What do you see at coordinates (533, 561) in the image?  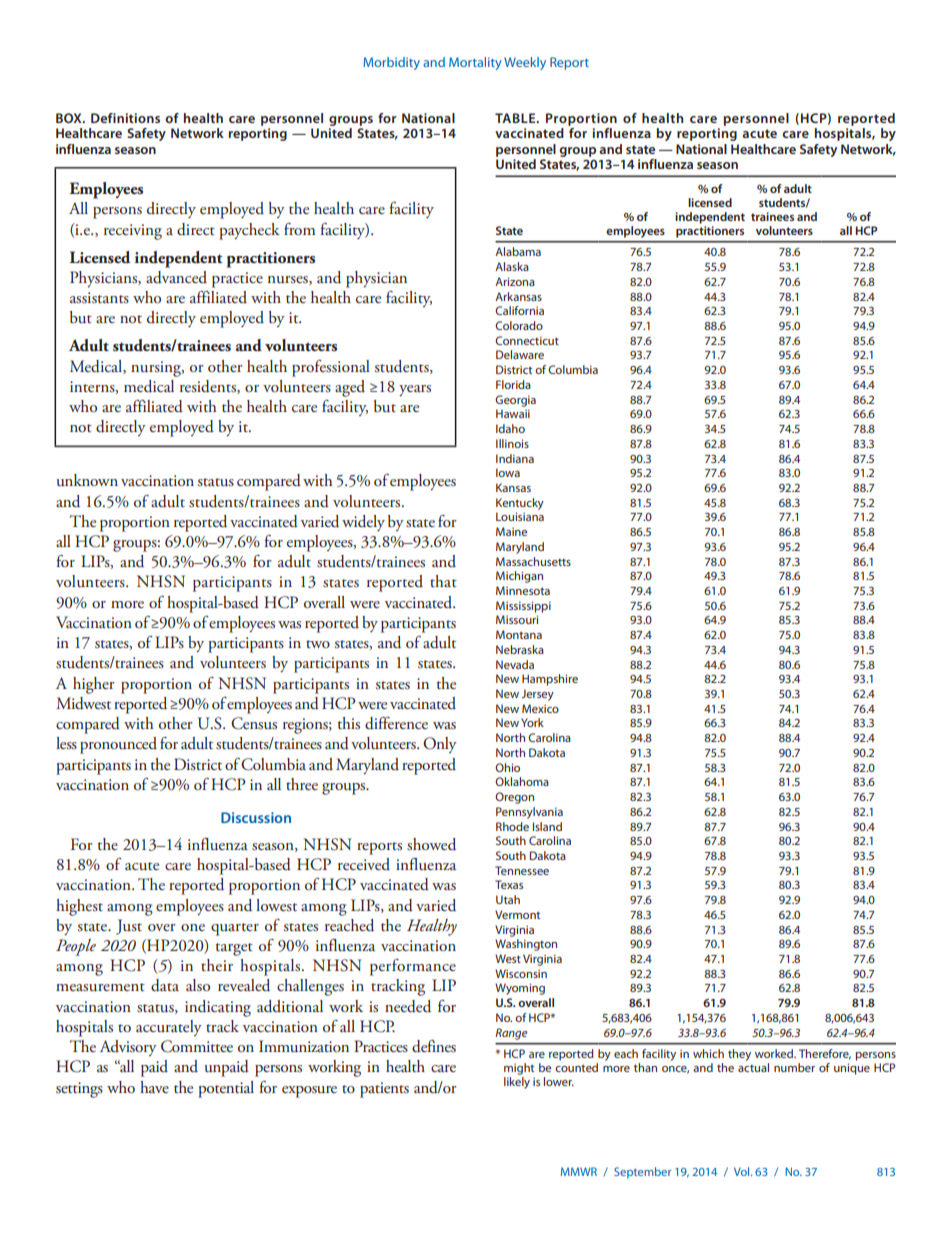 I see `Massachusetts` at bounding box center [533, 561].
